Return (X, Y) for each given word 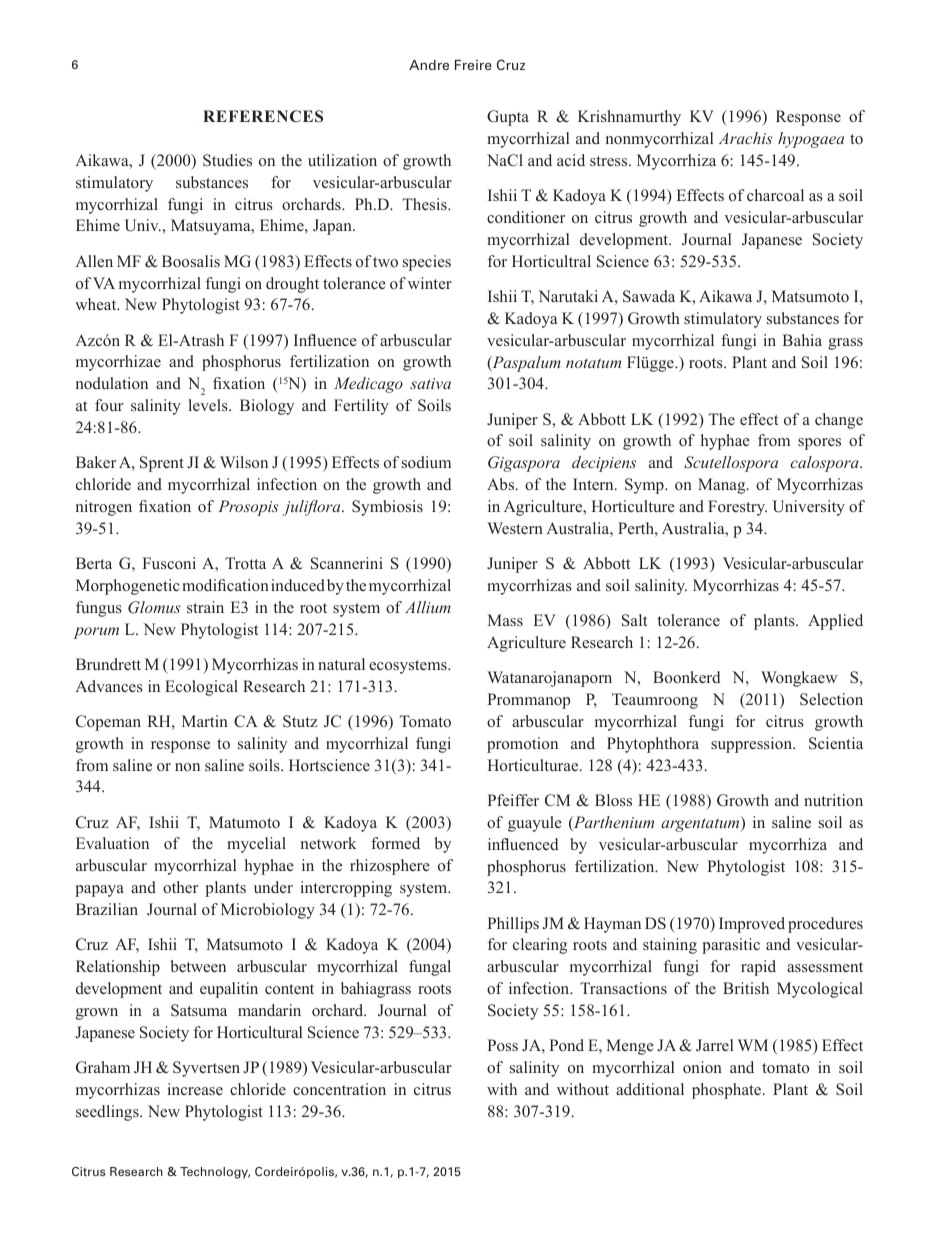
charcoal (775, 195)
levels (209, 405)
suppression (753, 745)
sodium (426, 462)
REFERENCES (263, 116)
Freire (473, 65)
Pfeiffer (513, 800)
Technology (215, 1173)
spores (819, 444)
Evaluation (112, 843)
